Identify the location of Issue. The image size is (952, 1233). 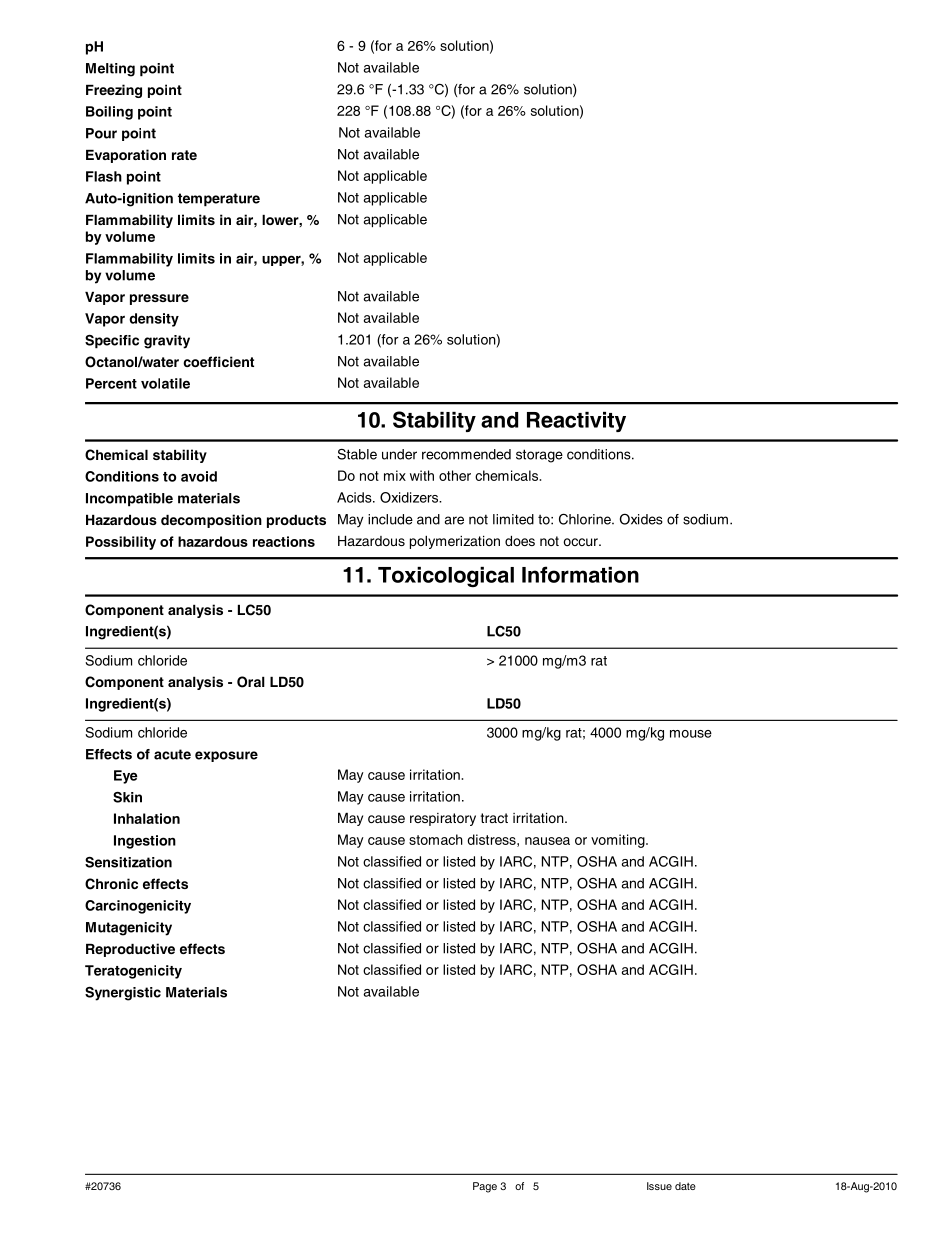
(659, 1186).
